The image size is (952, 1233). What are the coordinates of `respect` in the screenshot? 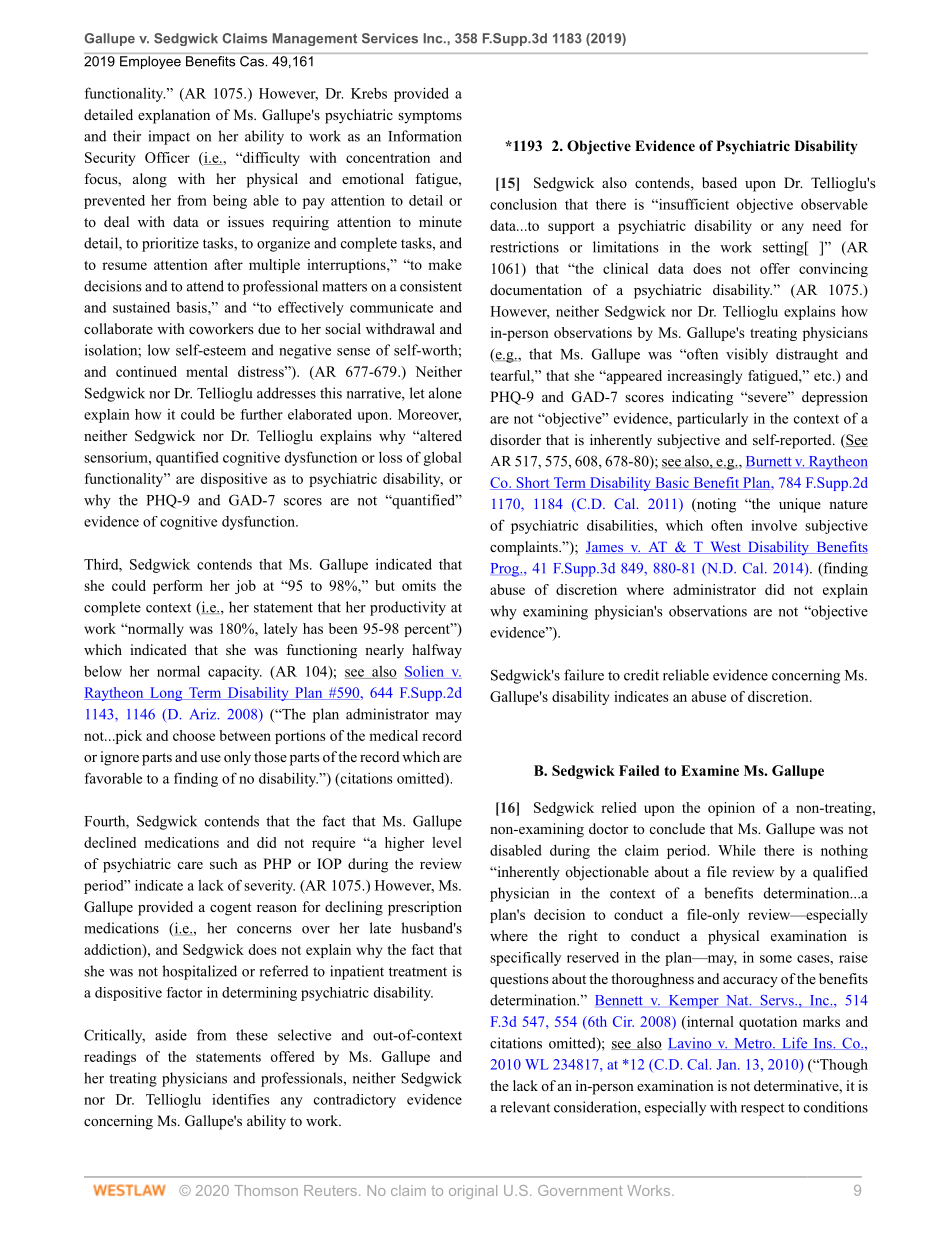 It's located at (763, 1109).
